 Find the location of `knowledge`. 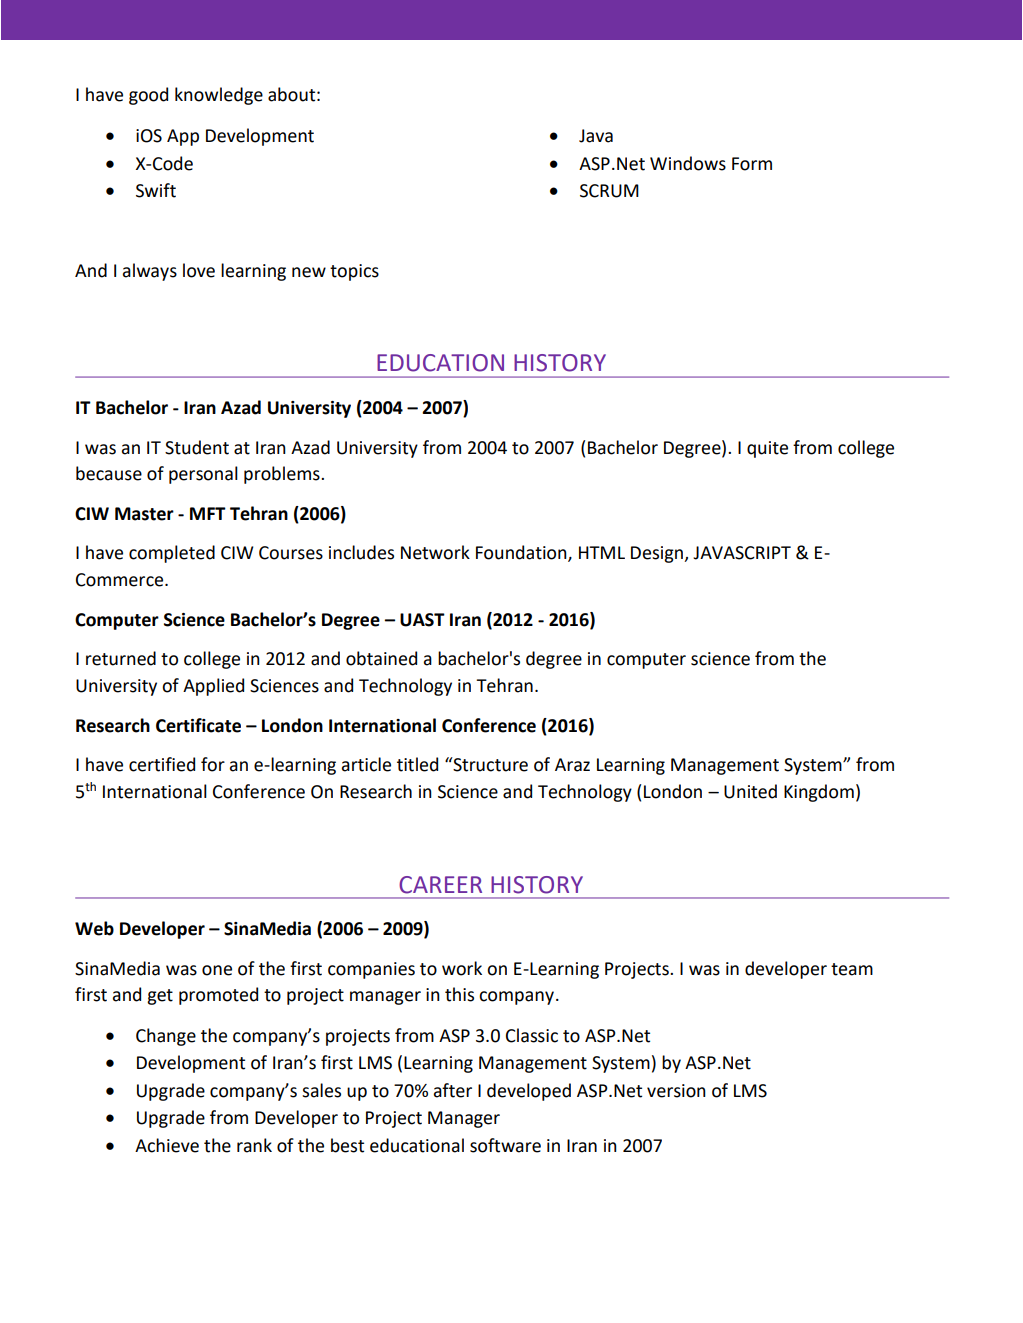

knowledge is located at coordinates (219, 96).
